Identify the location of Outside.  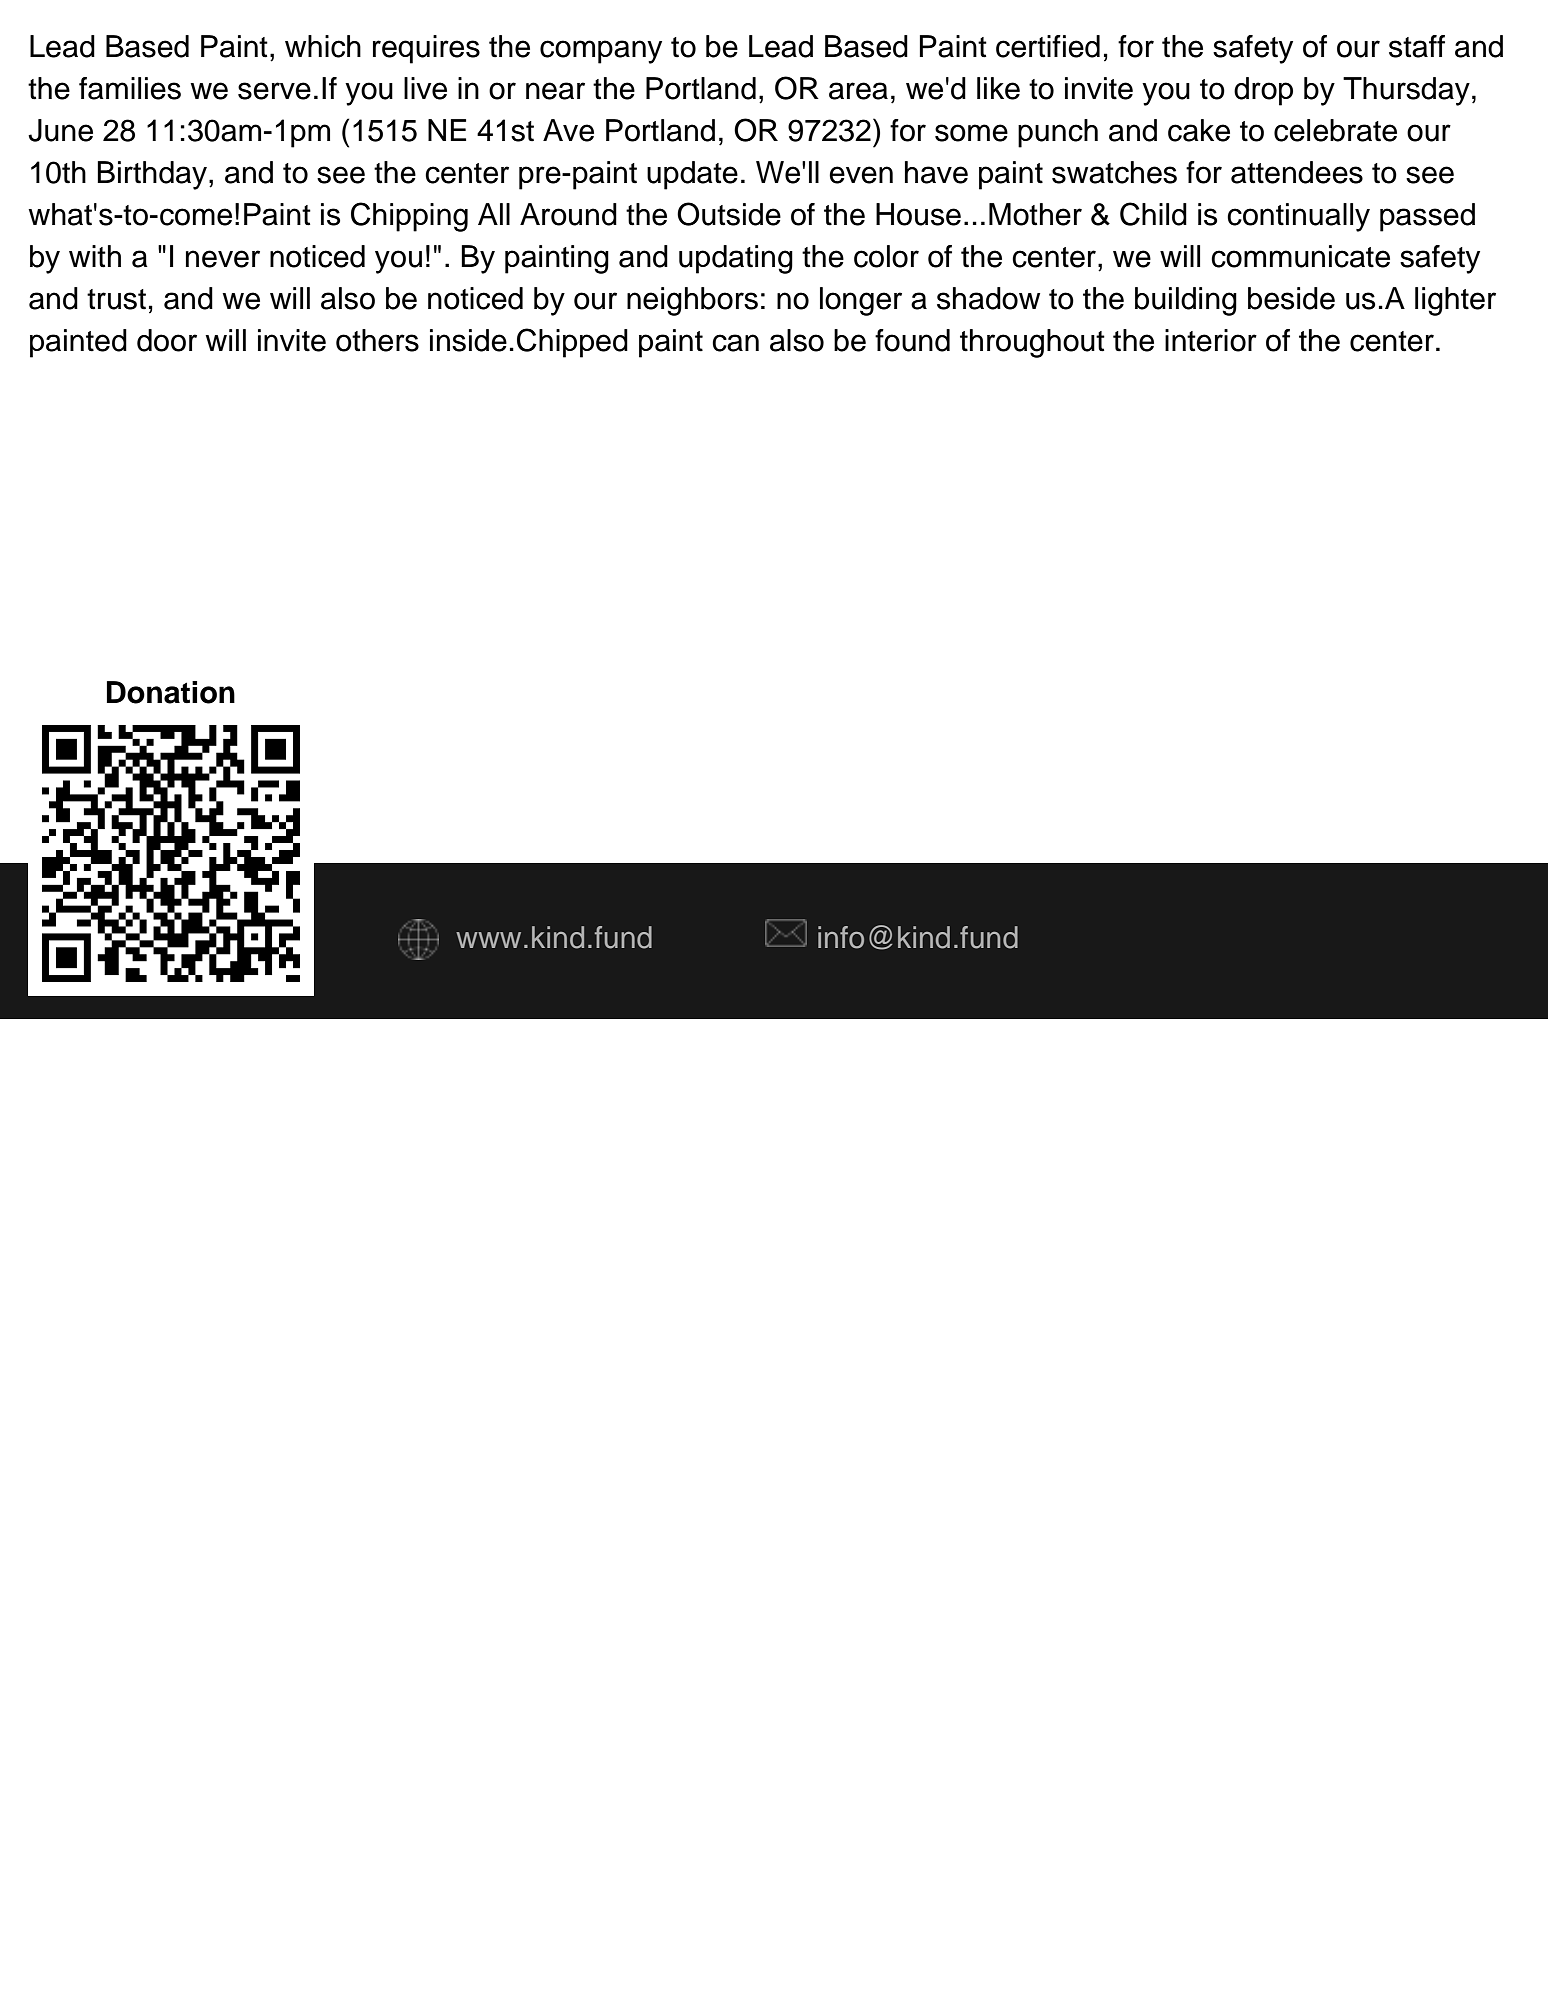
(729, 214).
